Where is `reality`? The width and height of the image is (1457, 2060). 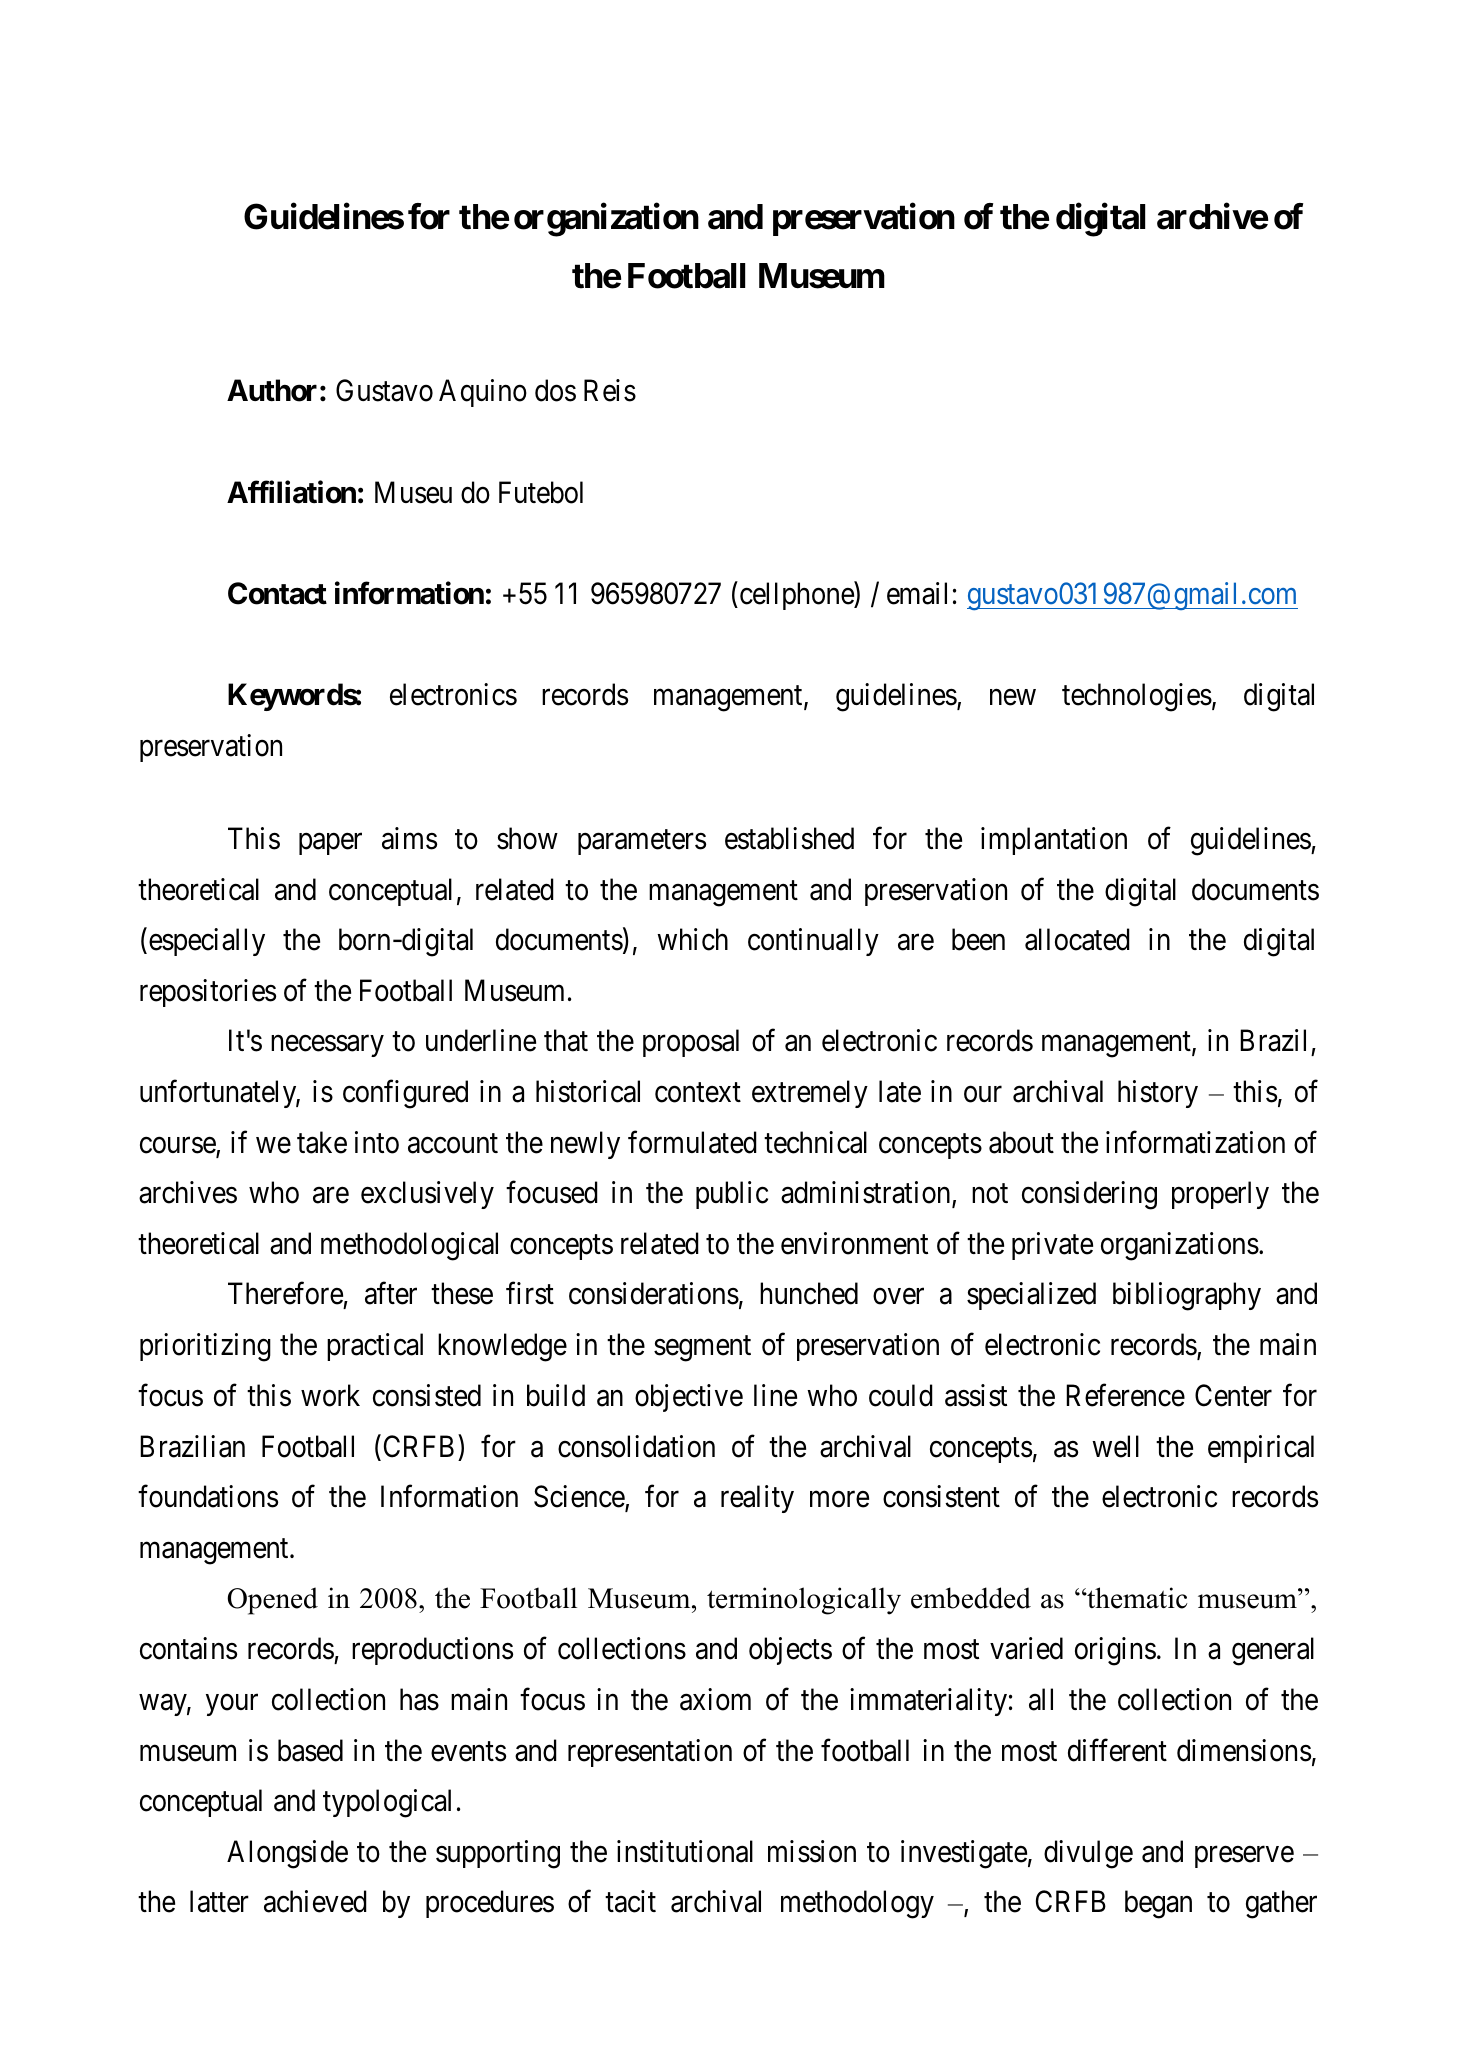 reality is located at coordinates (757, 1499).
